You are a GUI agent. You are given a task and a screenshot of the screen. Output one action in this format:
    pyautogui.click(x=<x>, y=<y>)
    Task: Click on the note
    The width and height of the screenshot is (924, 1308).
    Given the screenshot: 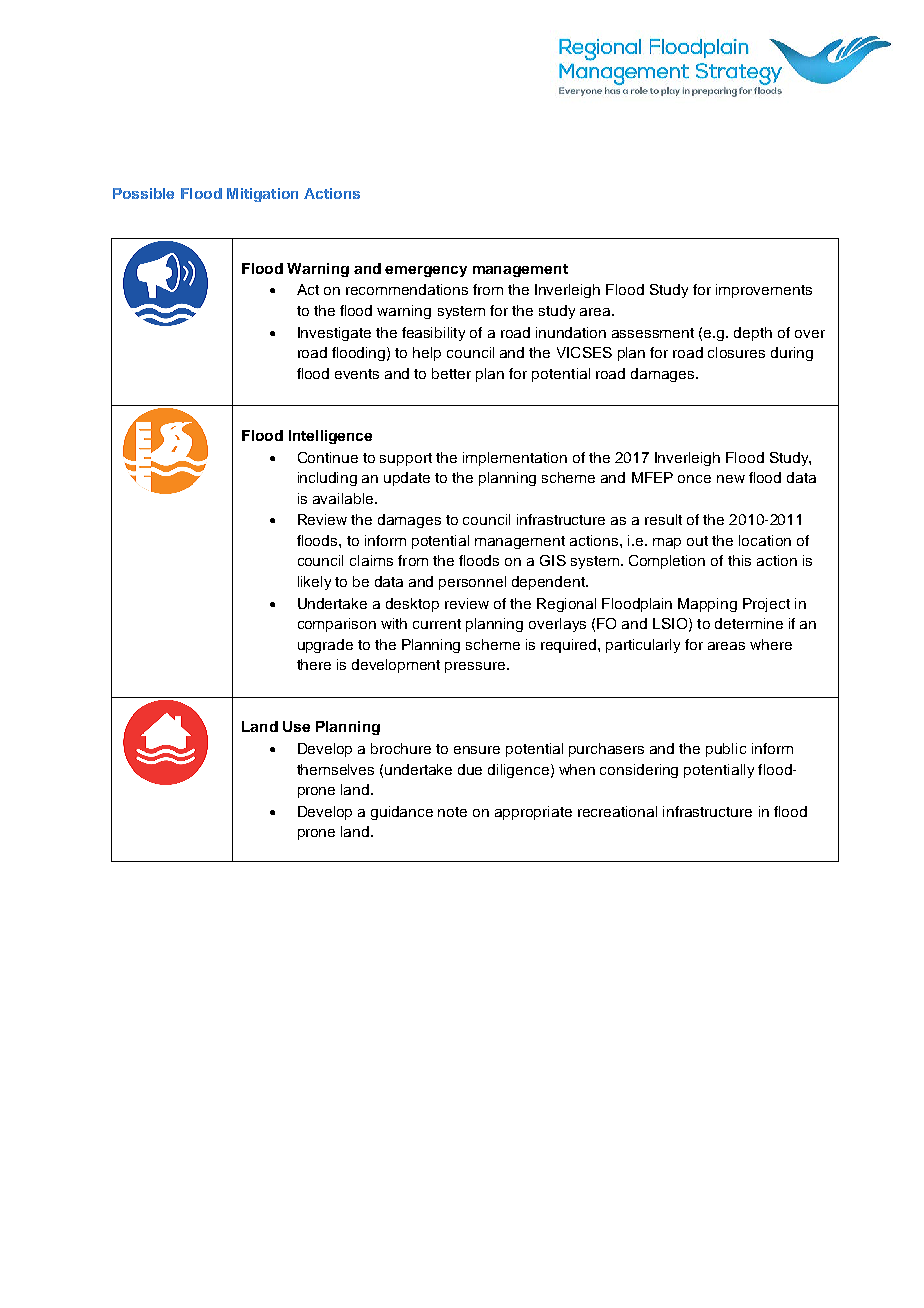 What is the action you would take?
    pyautogui.click(x=452, y=812)
